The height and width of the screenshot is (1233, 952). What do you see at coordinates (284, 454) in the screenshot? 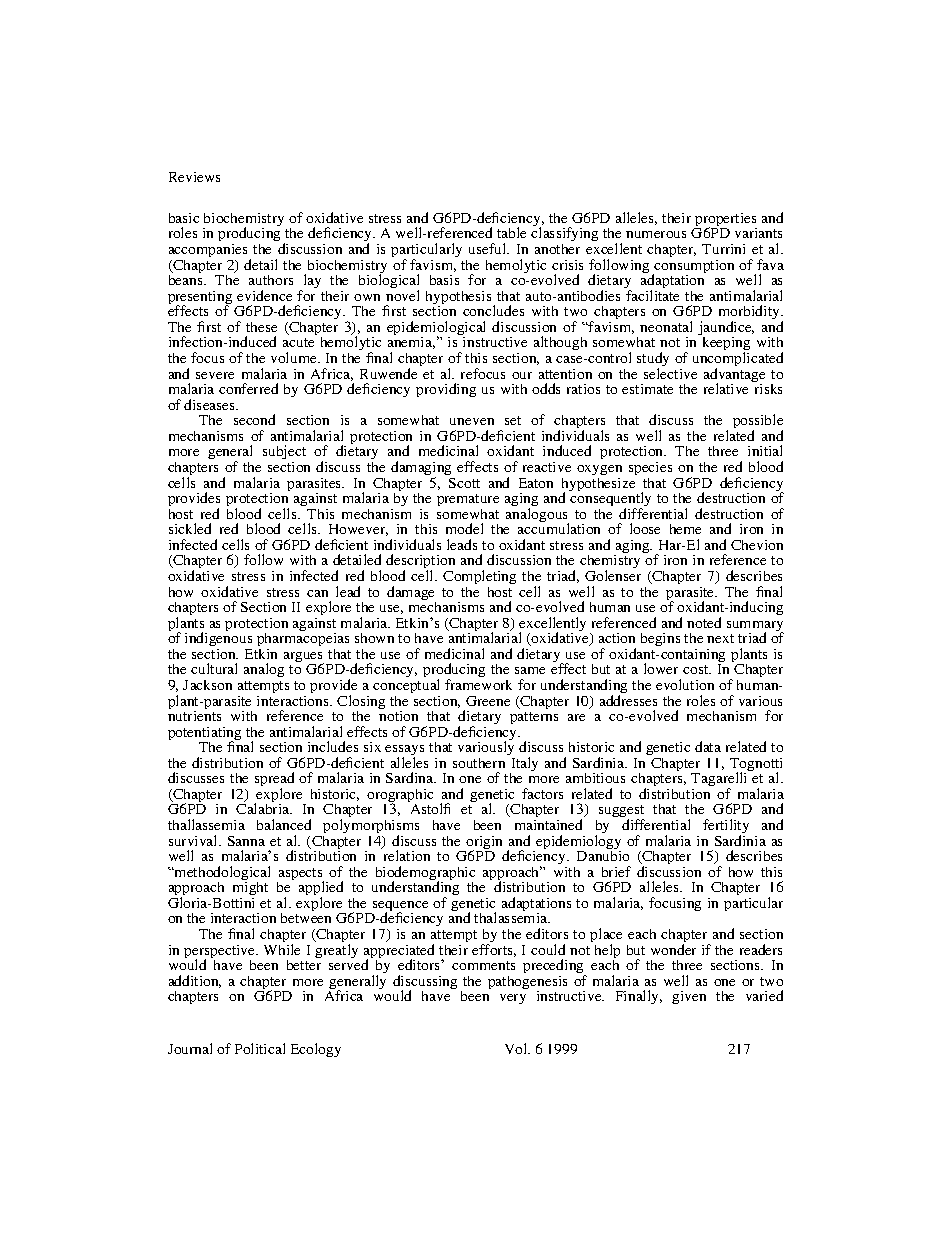
I see `subject` at bounding box center [284, 454].
